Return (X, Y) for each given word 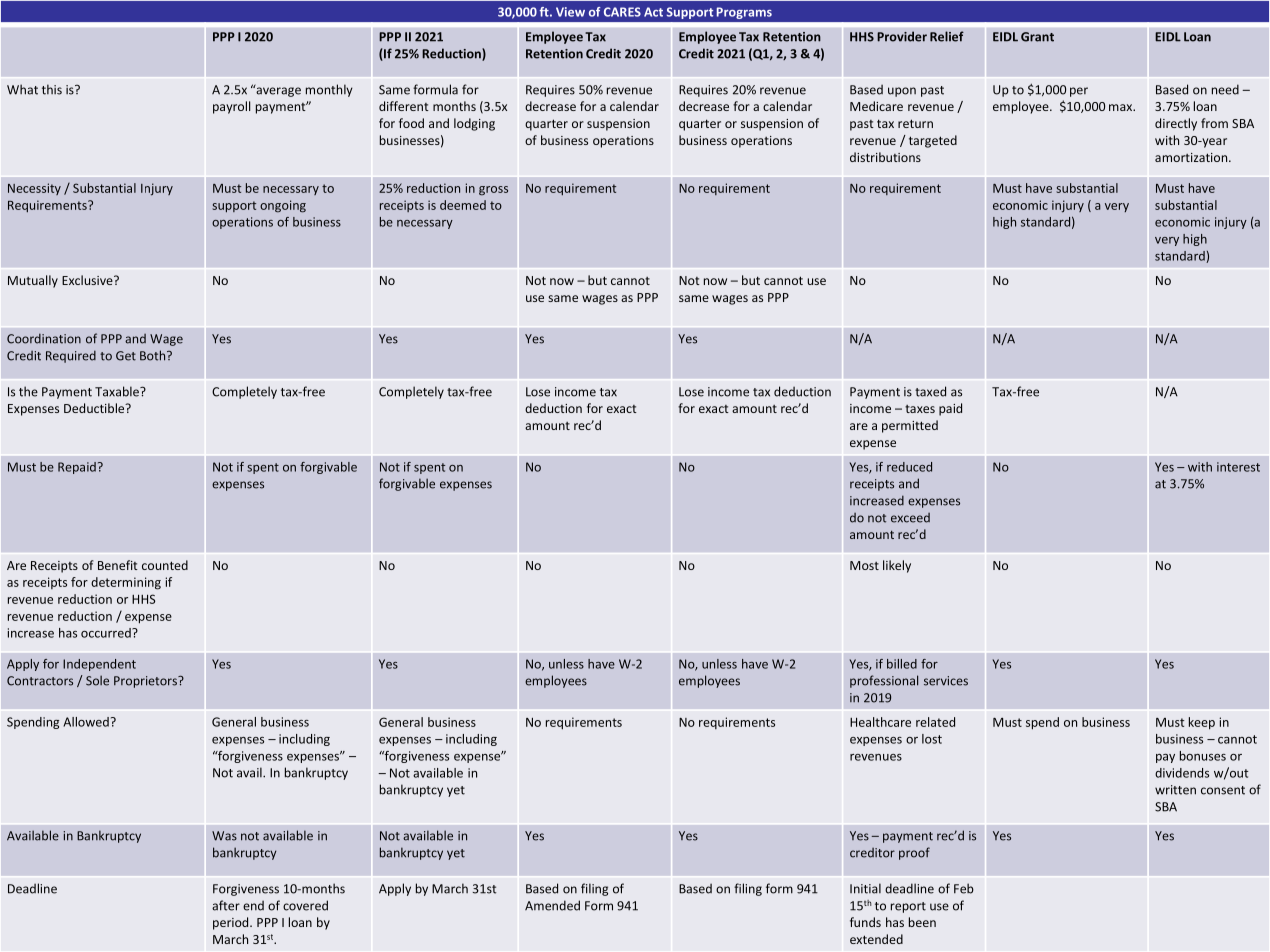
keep (1202, 723)
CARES (622, 12)
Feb (964, 888)
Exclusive (88, 280)
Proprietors (146, 682)
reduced (909, 467)
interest (1238, 467)
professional (884, 681)
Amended (552, 905)
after (226, 905)
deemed (463, 205)
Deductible (95, 408)
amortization (1192, 157)
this (52, 89)
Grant (1037, 37)
